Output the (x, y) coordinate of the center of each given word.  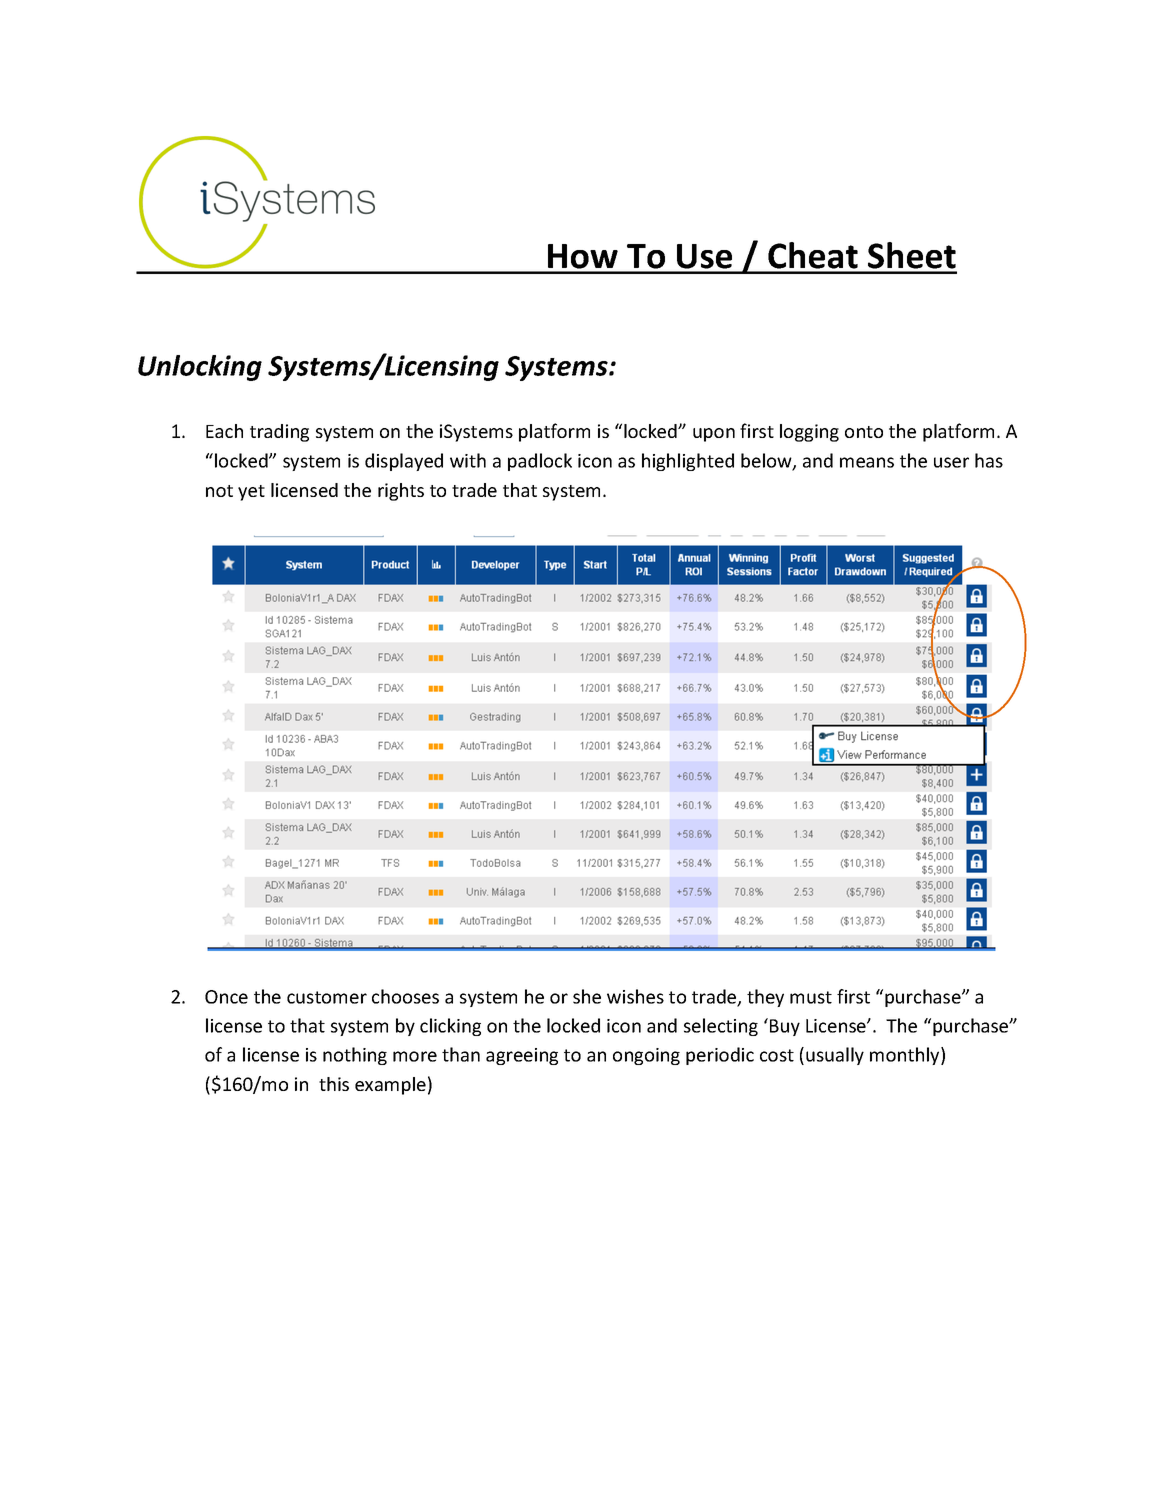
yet (251, 493)
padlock (540, 462)
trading (279, 433)
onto (864, 432)
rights (401, 492)
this (334, 1084)
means (867, 462)
